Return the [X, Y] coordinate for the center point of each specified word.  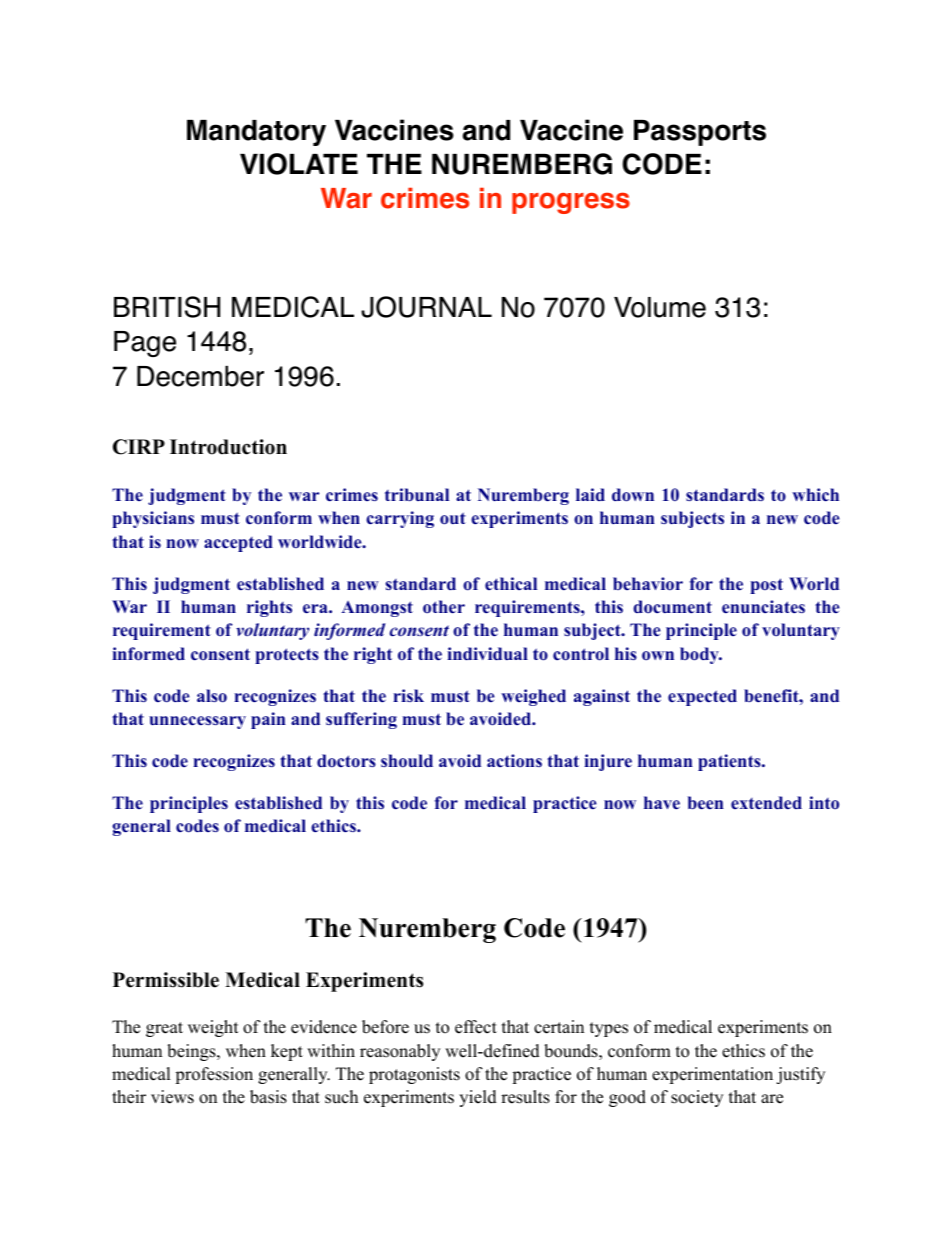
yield [478, 1098]
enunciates [763, 607]
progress [571, 203]
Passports [700, 133]
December [200, 376]
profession [214, 1075]
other [444, 607]
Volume [660, 307]
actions [514, 761]
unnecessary [197, 722]
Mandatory [256, 133]
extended [766, 803]
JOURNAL [426, 307]
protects [287, 656]
